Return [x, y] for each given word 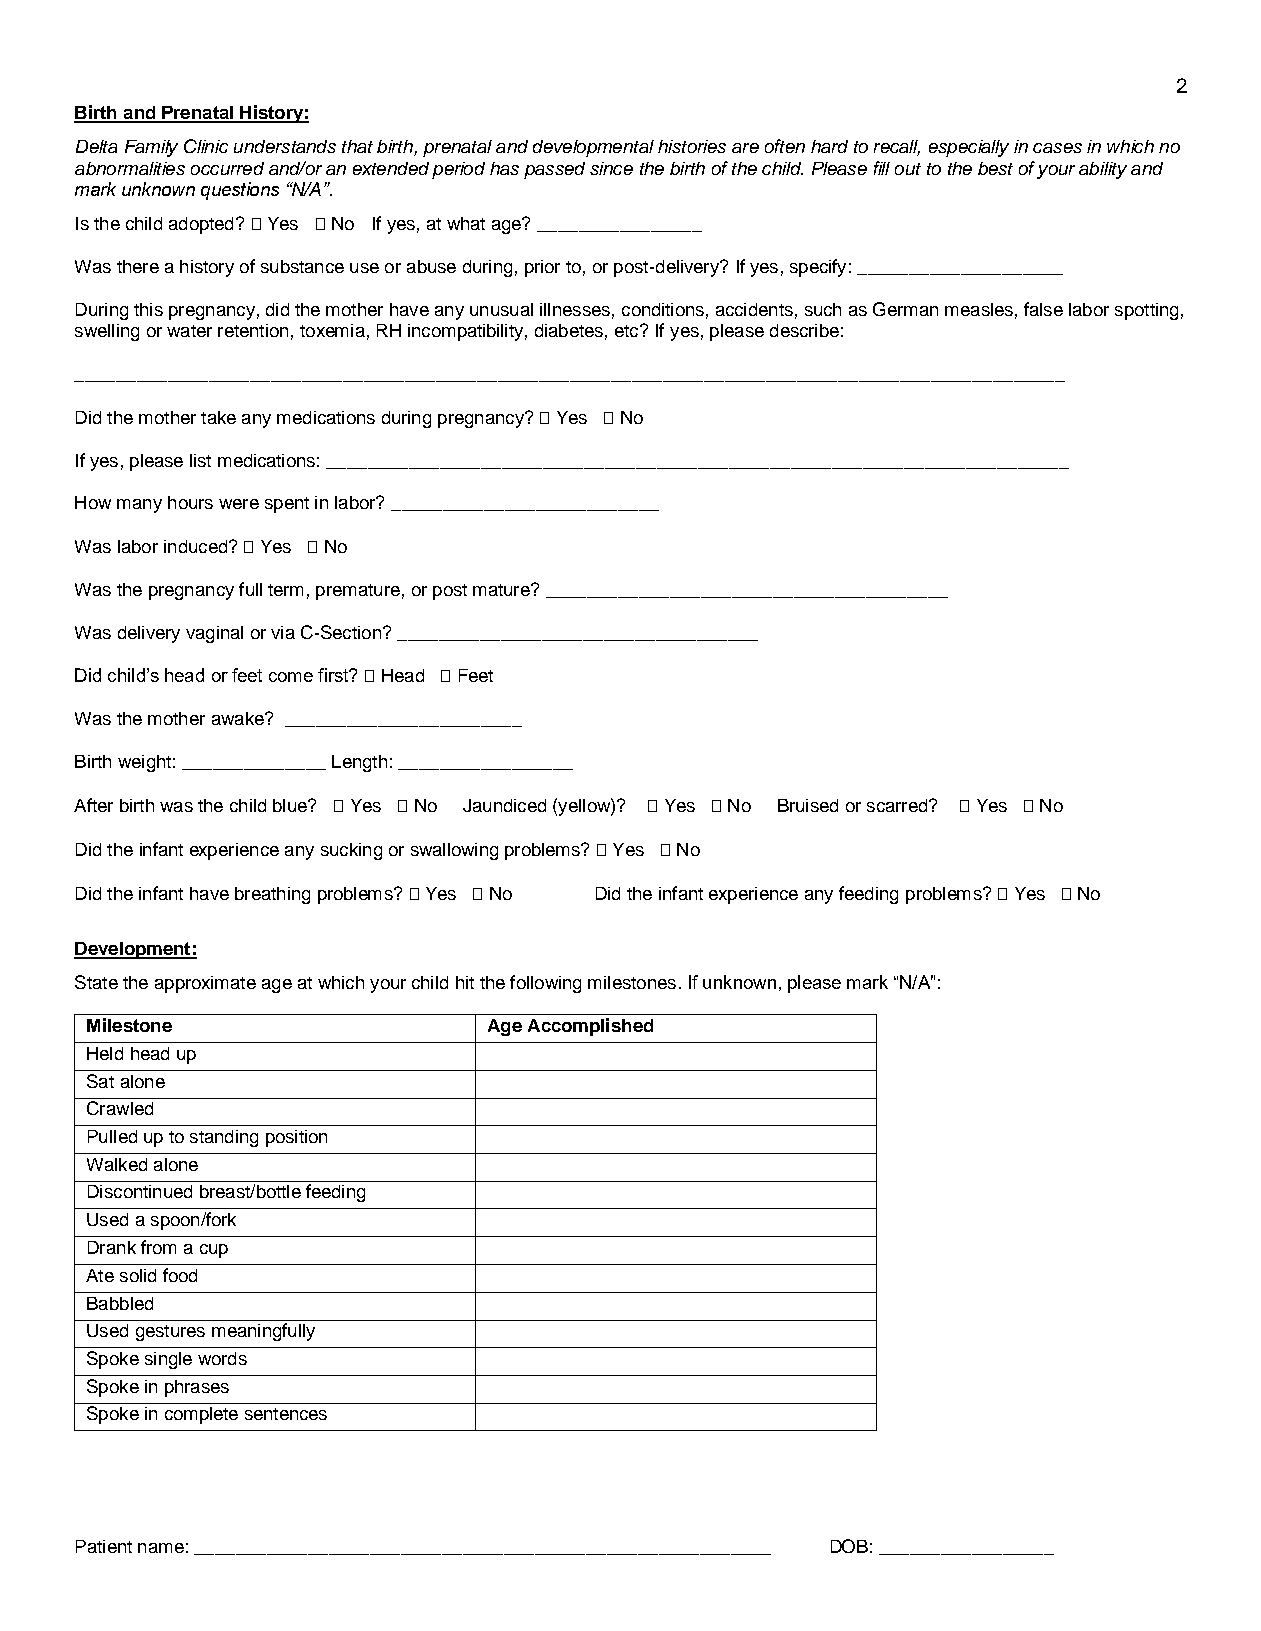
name [161, 1548]
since [611, 168]
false [1043, 309]
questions [240, 191]
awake [239, 718]
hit [465, 982]
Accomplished [590, 1027]
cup [214, 1251]
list [200, 460]
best [995, 168]
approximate [205, 984]
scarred [897, 805]
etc [628, 331]
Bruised [808, 805]
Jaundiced [504, 805]
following [545, 984]
